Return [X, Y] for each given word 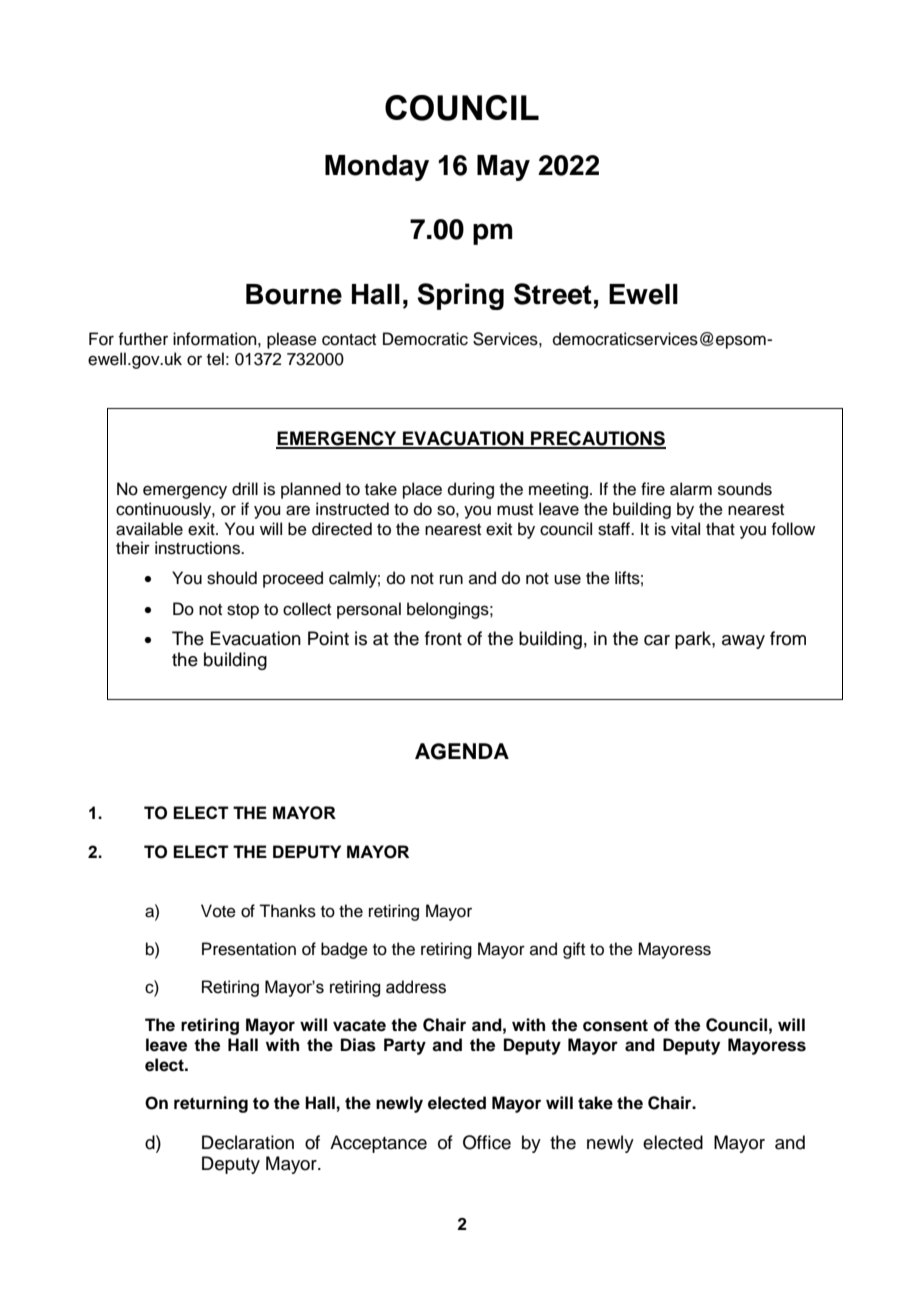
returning [211, 1104]
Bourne [294, 294]
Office [487, 1142]
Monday [377, 168]
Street [553, 294]
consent [615, 1025]
